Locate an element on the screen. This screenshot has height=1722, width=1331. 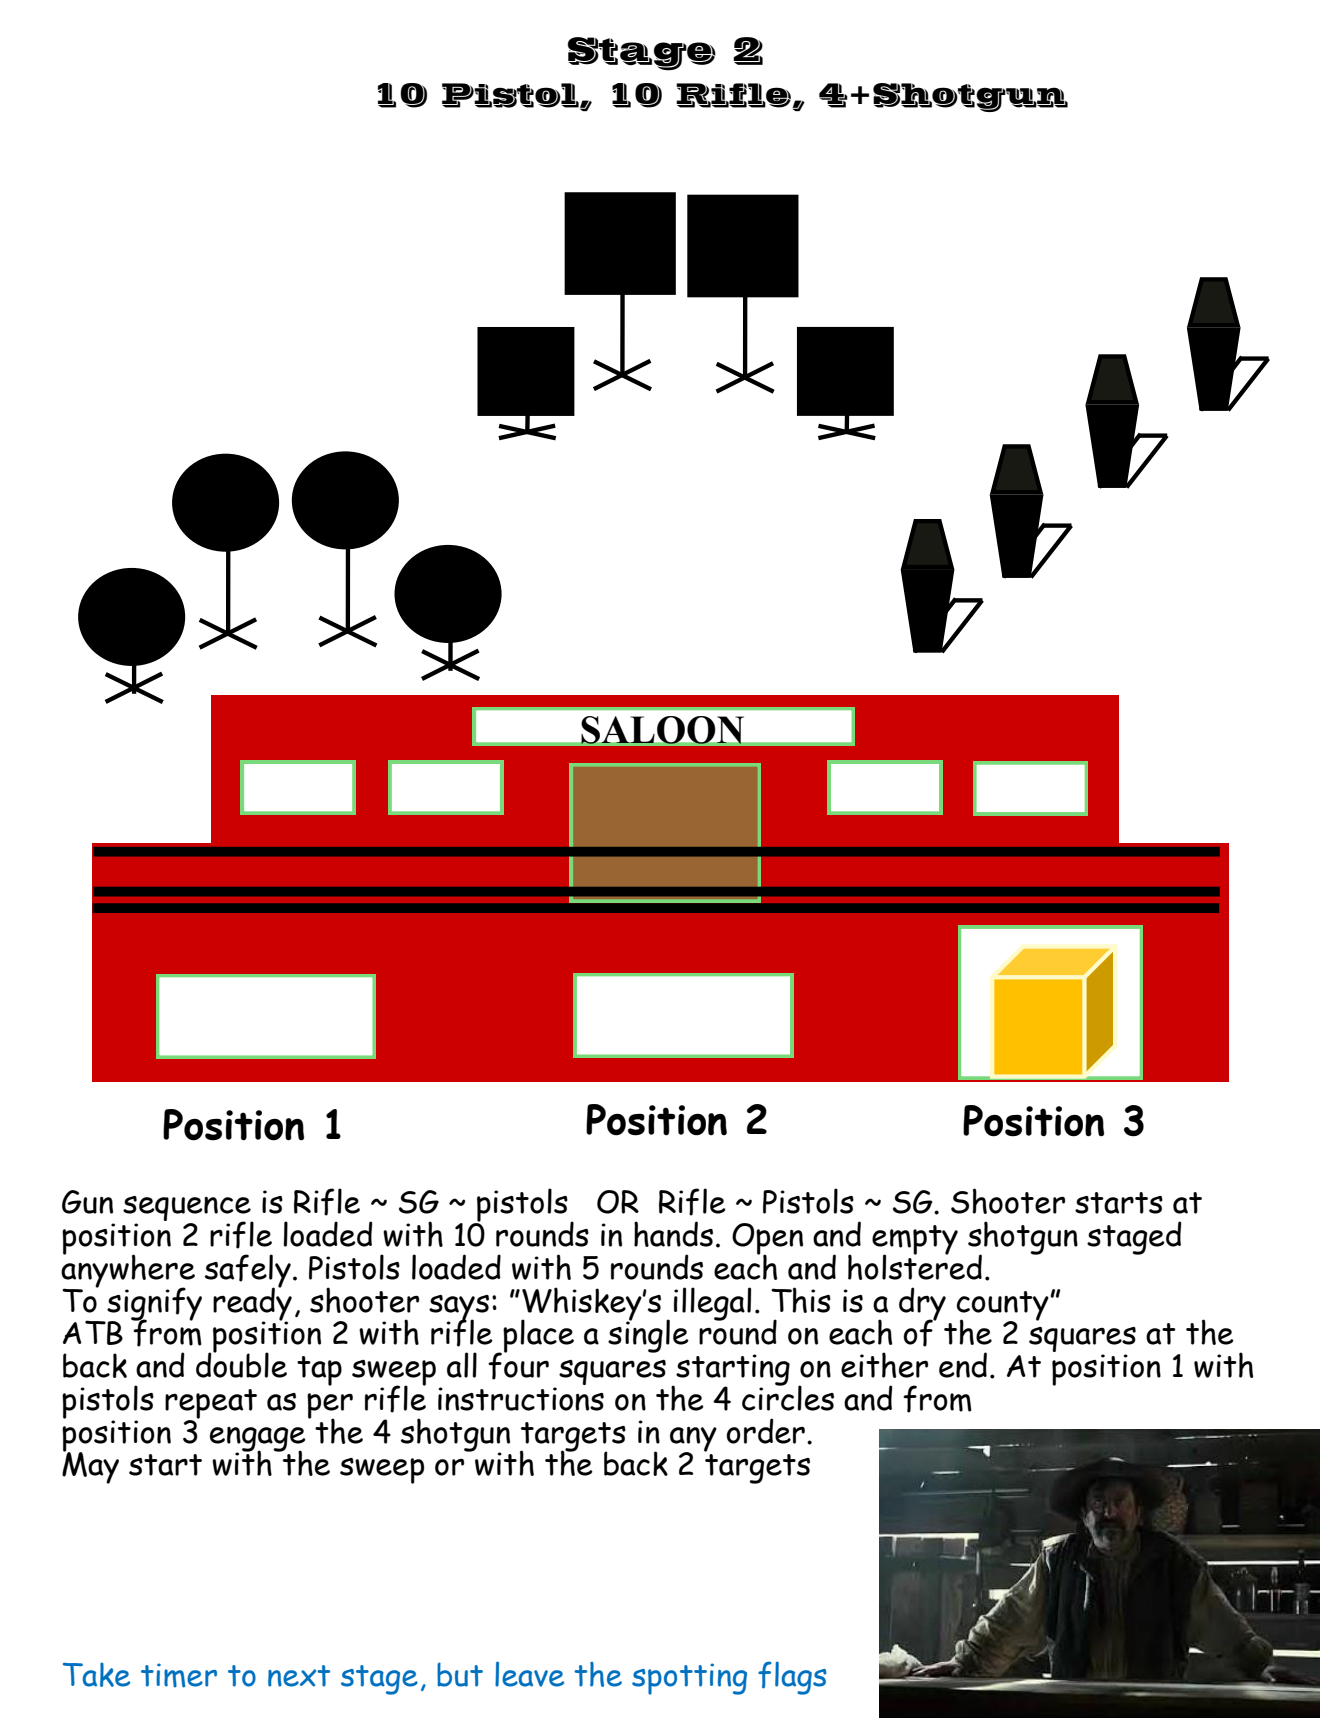
flags is located at coordinates (792, 1678).
